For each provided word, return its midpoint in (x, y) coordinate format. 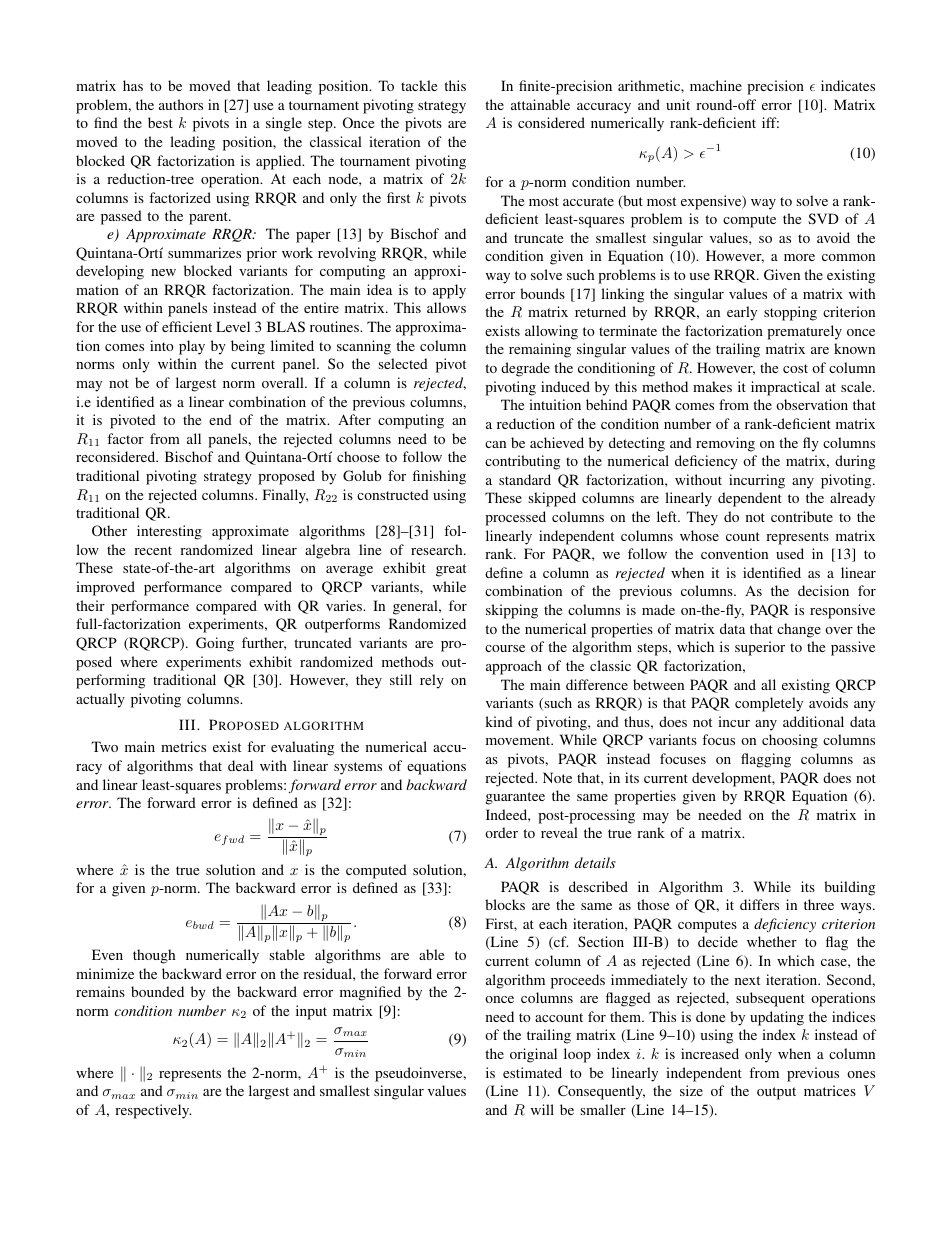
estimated (532, 1072)
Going (215, 644)
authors (181, 104)
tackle (419, 85)
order (501, 832)
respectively (153, 1111)
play (192, 347)
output (776, 1093)
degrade (525, 369)
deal (240, 765)
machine (716, 85)
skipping (512, 611)
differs (759, 904)
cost (795, 368)
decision (823, 590)
